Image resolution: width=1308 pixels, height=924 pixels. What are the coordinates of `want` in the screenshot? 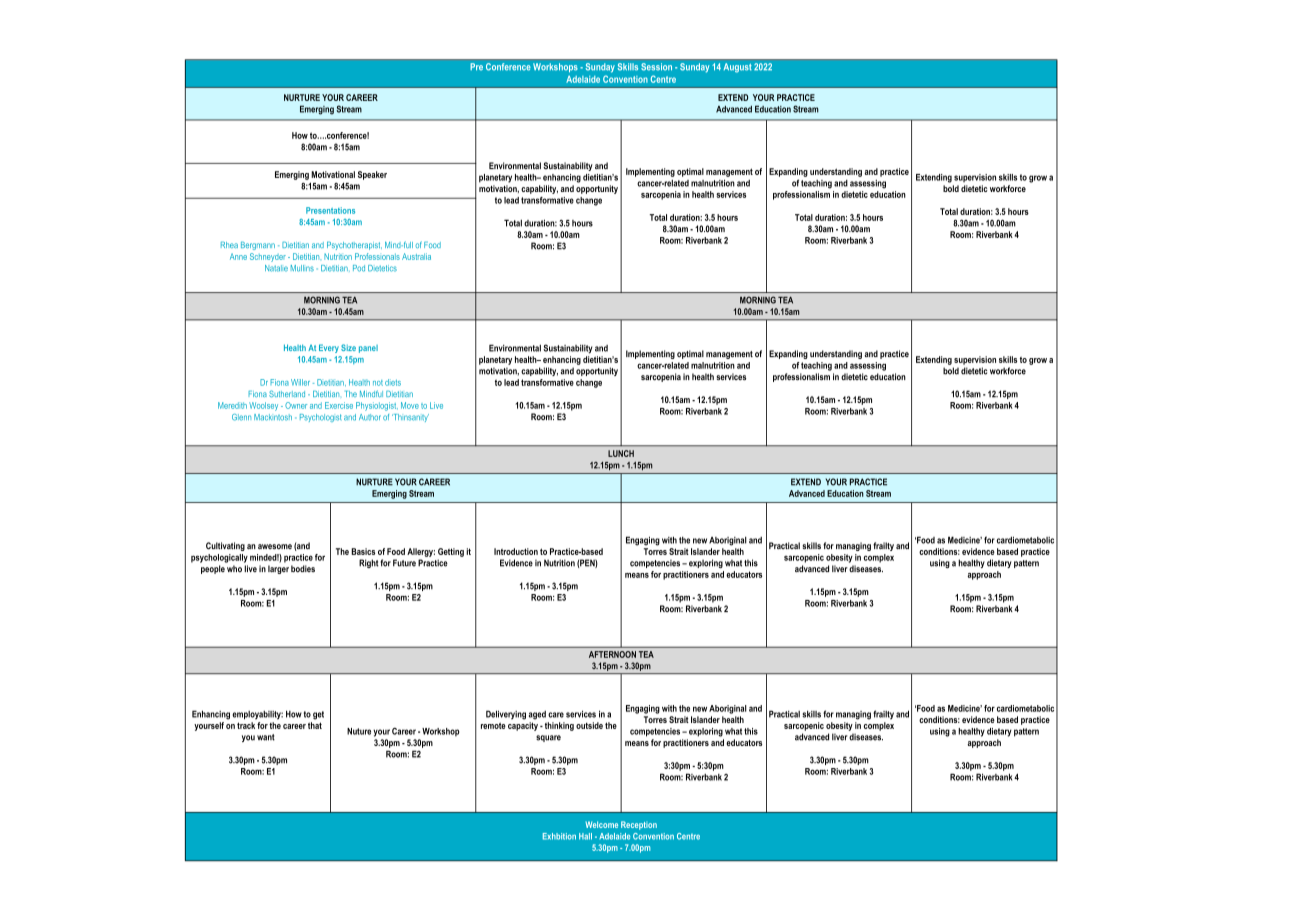 It's located at (266, 737).
